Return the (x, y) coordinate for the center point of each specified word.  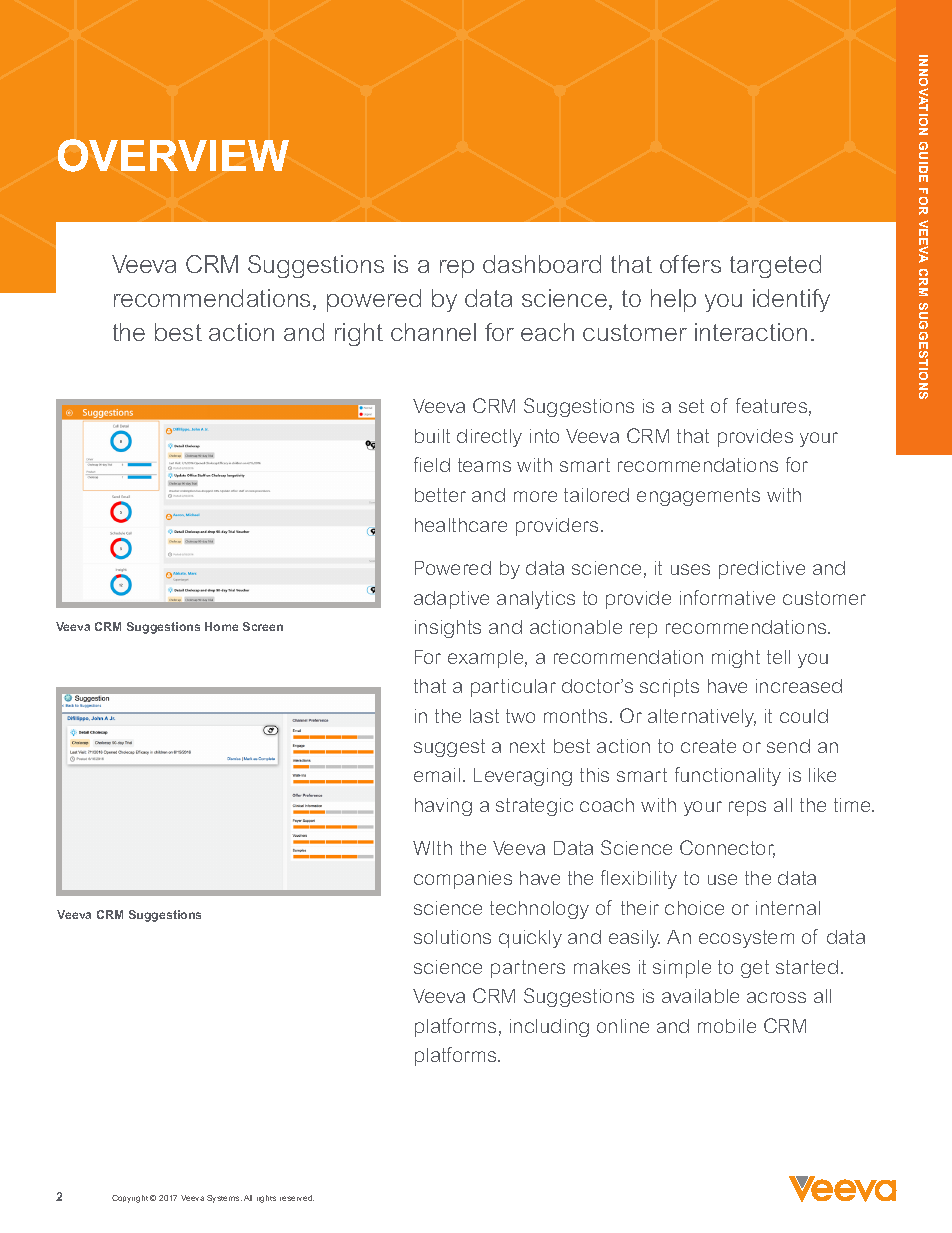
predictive (762, 570)
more (535, 496)
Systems (224, 1199)
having (443, 807)
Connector (727, 849)
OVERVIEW (173, 155)
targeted (775, 266)
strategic (534, 807)
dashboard (542, 264)
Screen (263, 626)
